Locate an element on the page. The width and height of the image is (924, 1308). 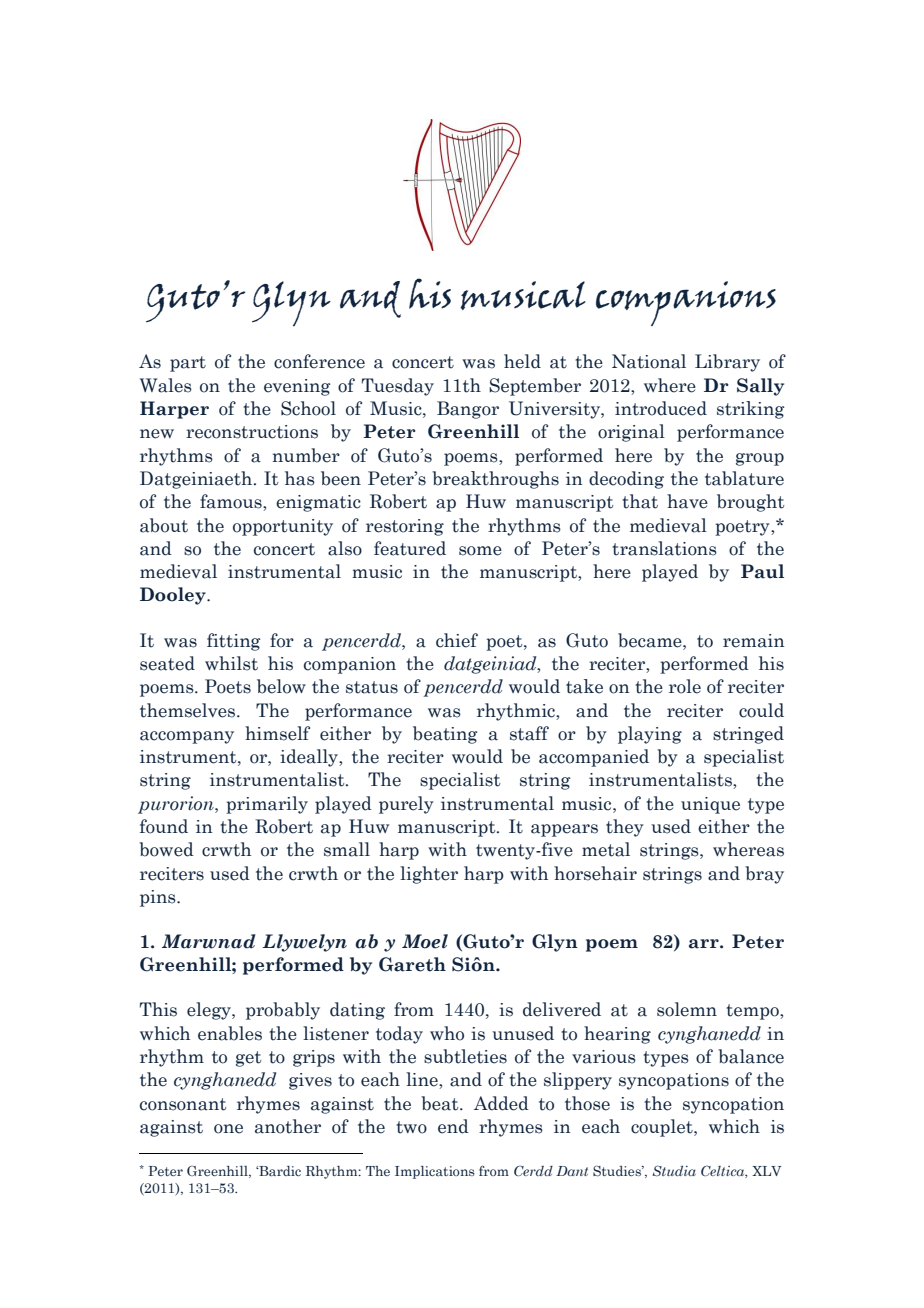
purely is located at coordinates (406, 805).
